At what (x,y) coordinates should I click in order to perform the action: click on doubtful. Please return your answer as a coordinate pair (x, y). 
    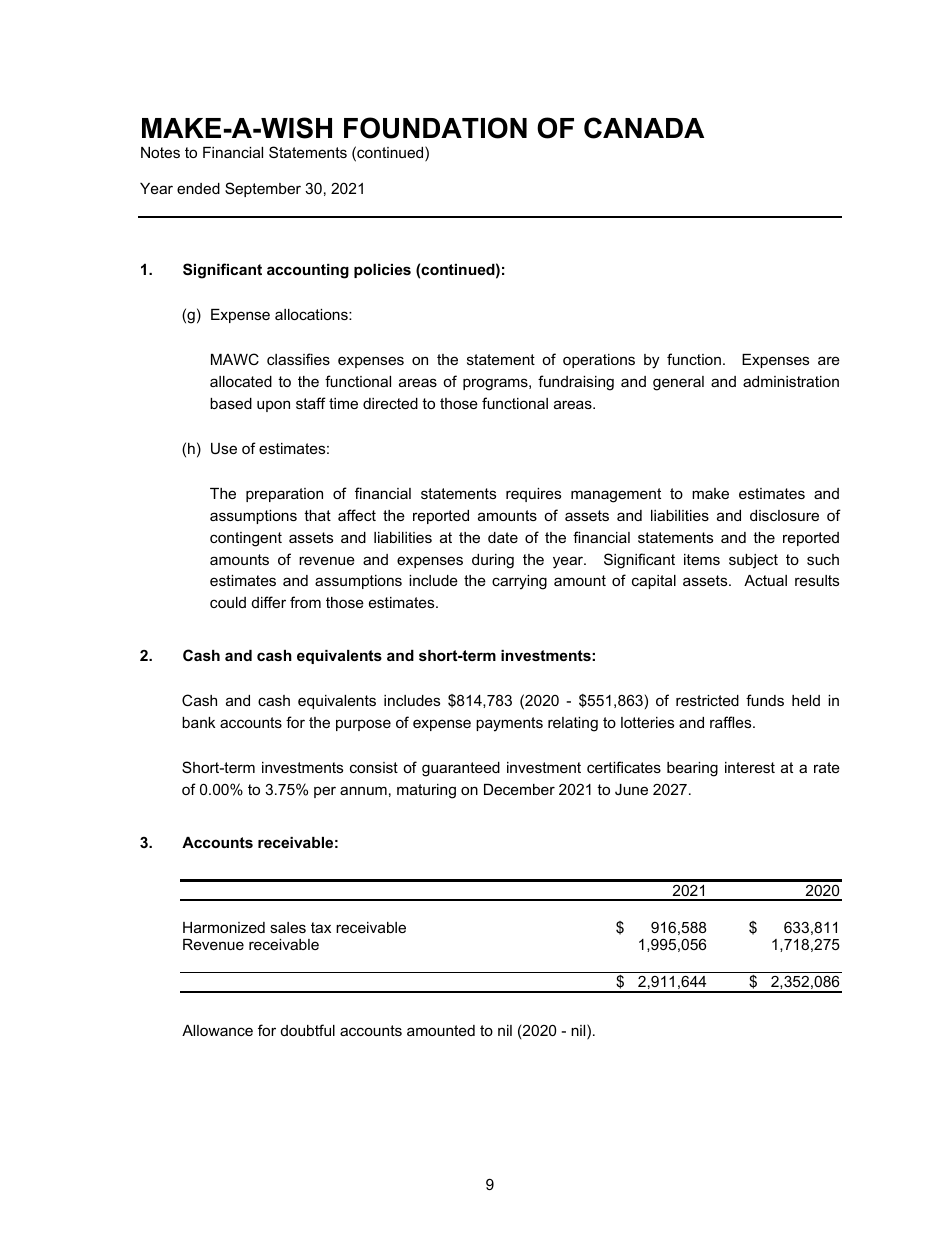
    Looking at the image, I should click on (308, 1030).
